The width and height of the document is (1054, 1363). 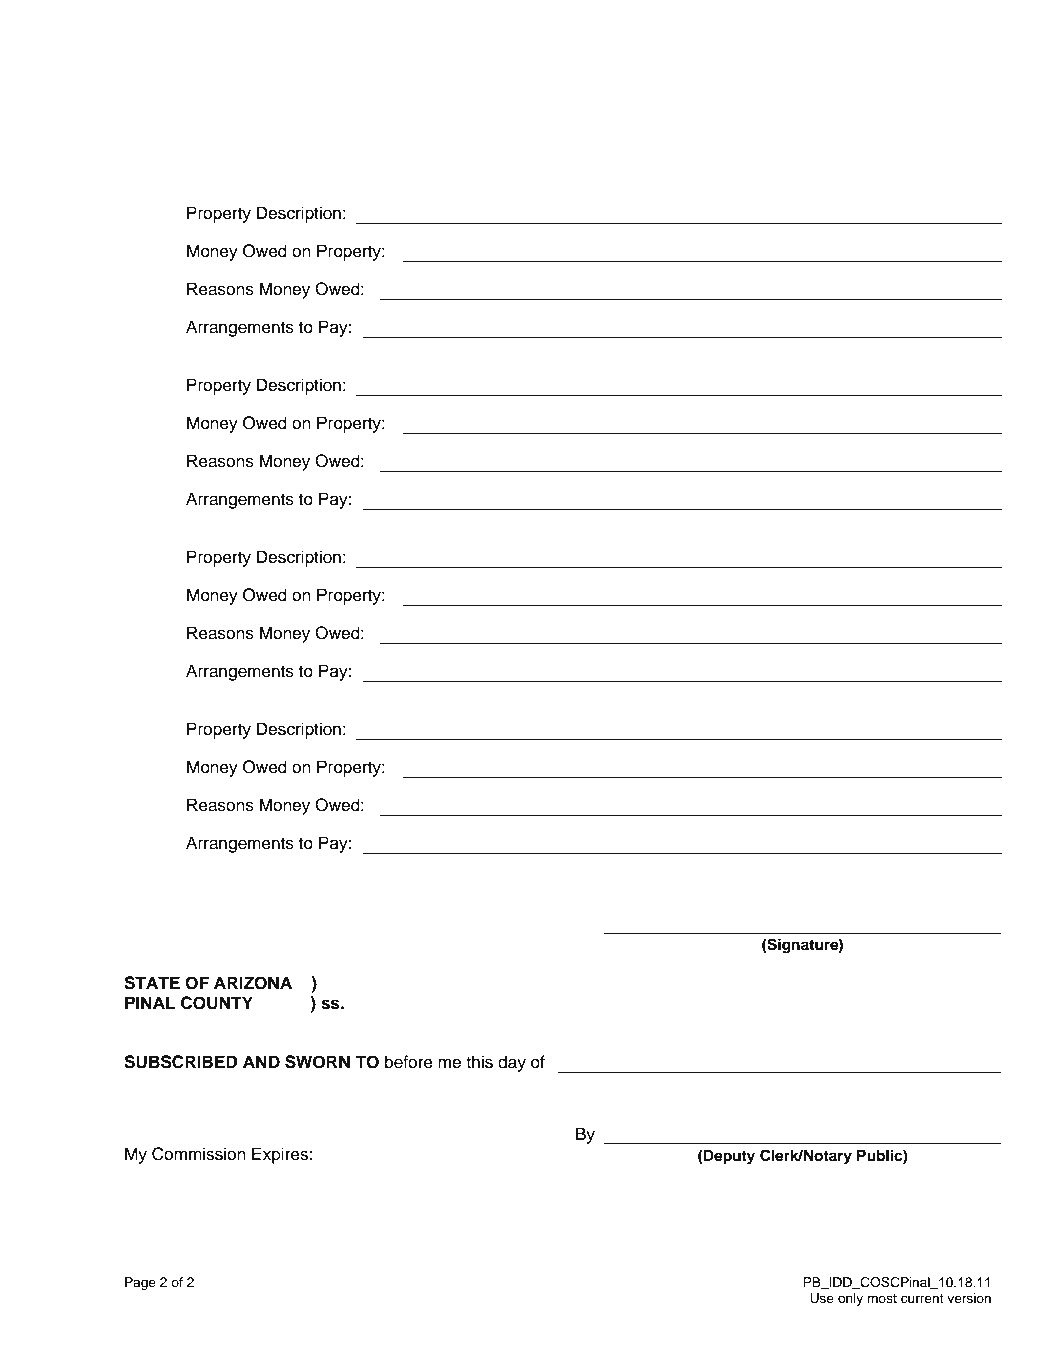 What do you see at coordinates (217, 1003) in the document?
I see `COUNTY` at bounding box center [217, 1003].
